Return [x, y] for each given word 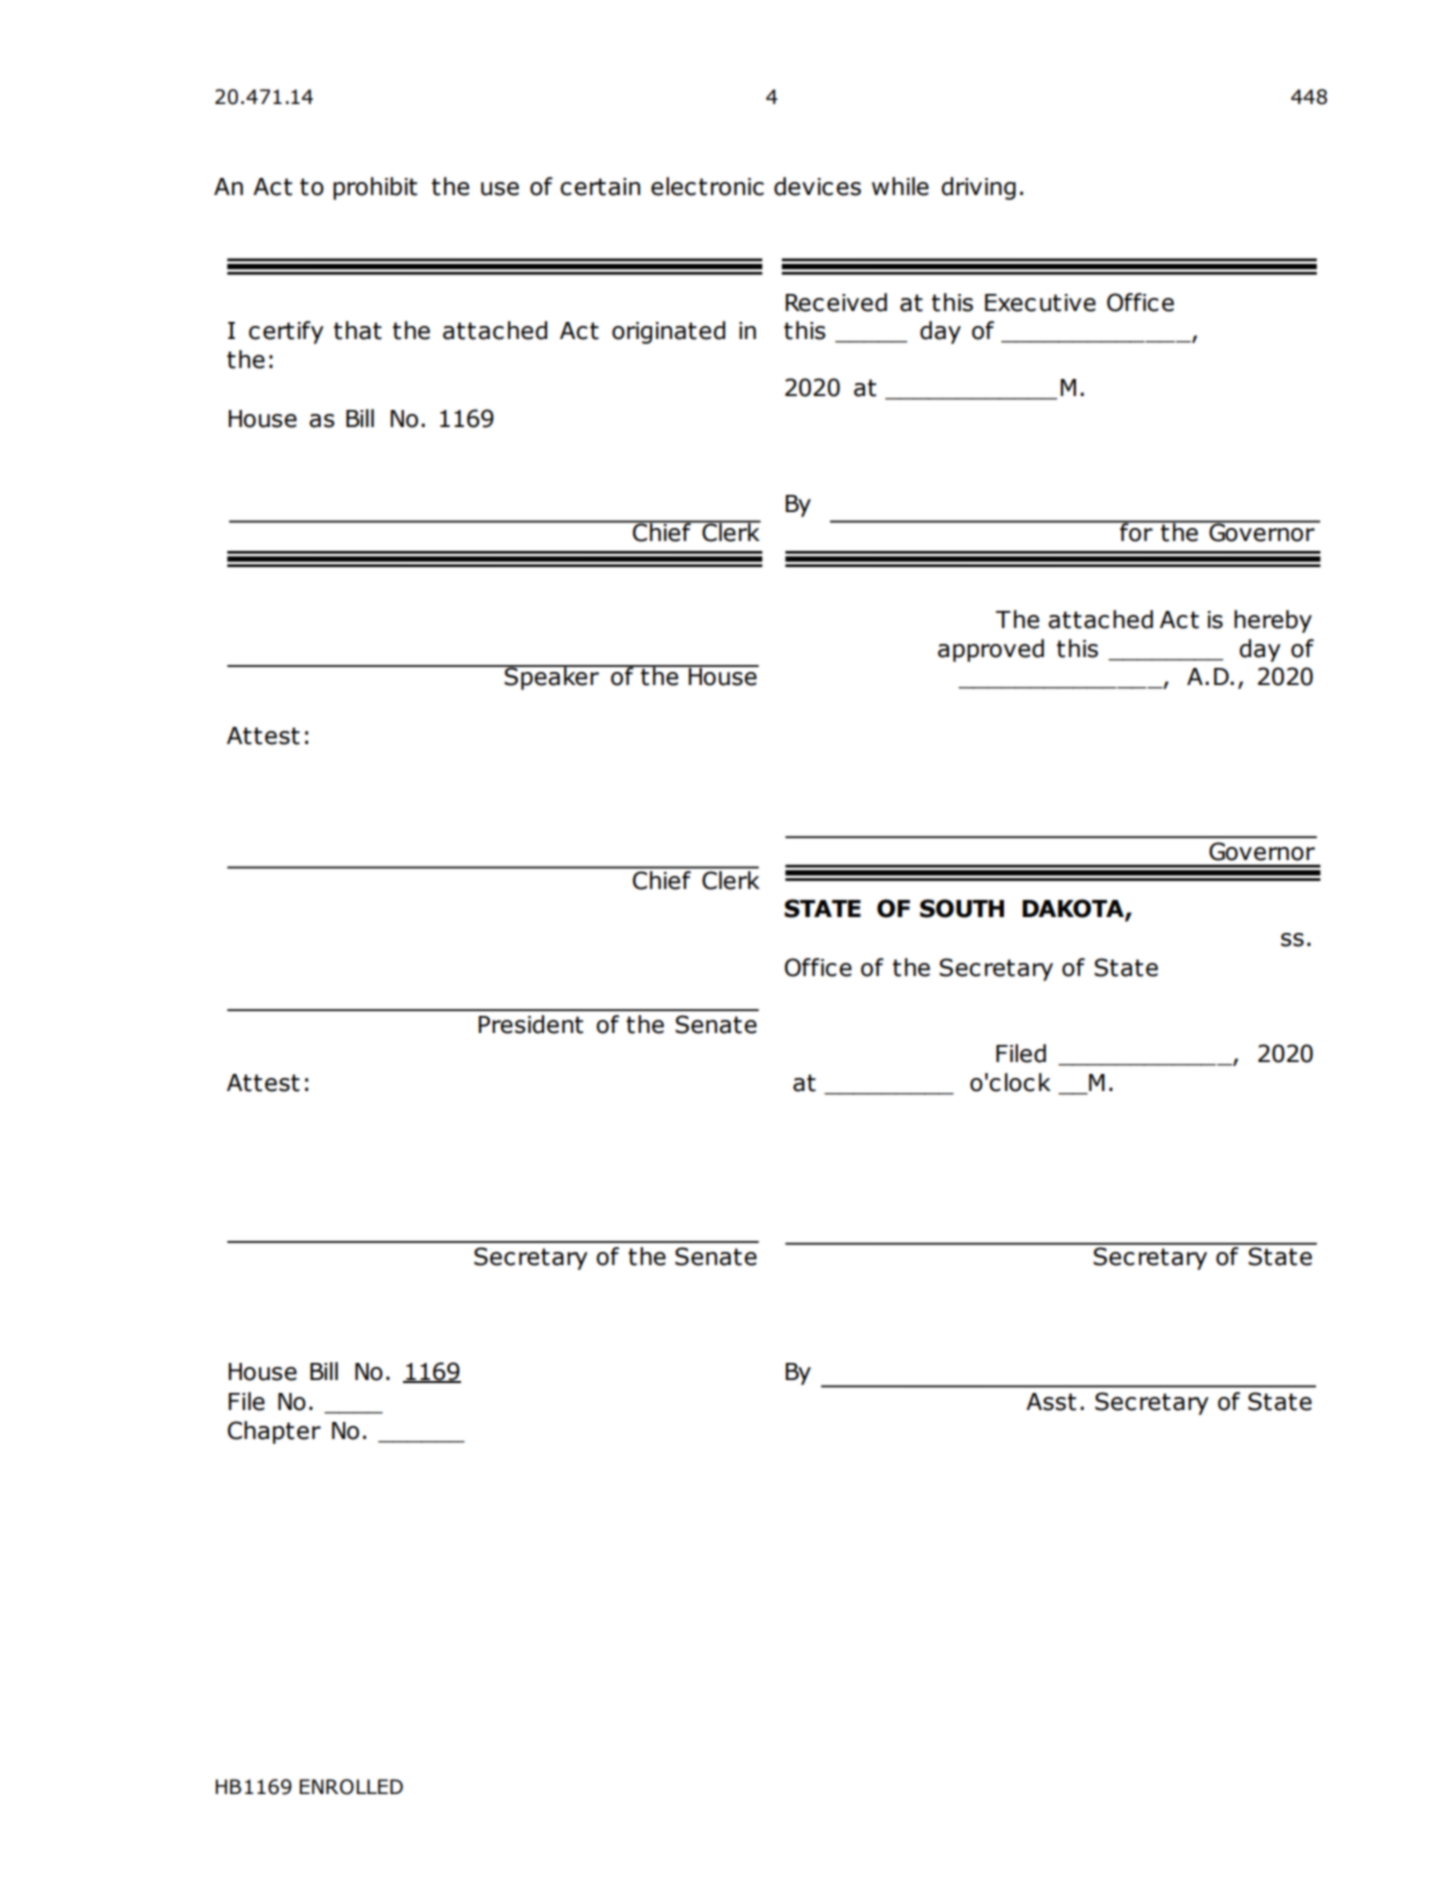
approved [991, 650]
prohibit [375, 188]
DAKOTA [1074, 909]
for [1136, 531]
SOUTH [962, 908]
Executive [1040, 303]
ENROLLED [351, 1787]
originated [668, 332]
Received [836, 302]
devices [817, 186]
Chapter [274, 1432]
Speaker [551, 677]
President [531, 1024]
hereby [1273, 621]
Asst [1051, 1402]
